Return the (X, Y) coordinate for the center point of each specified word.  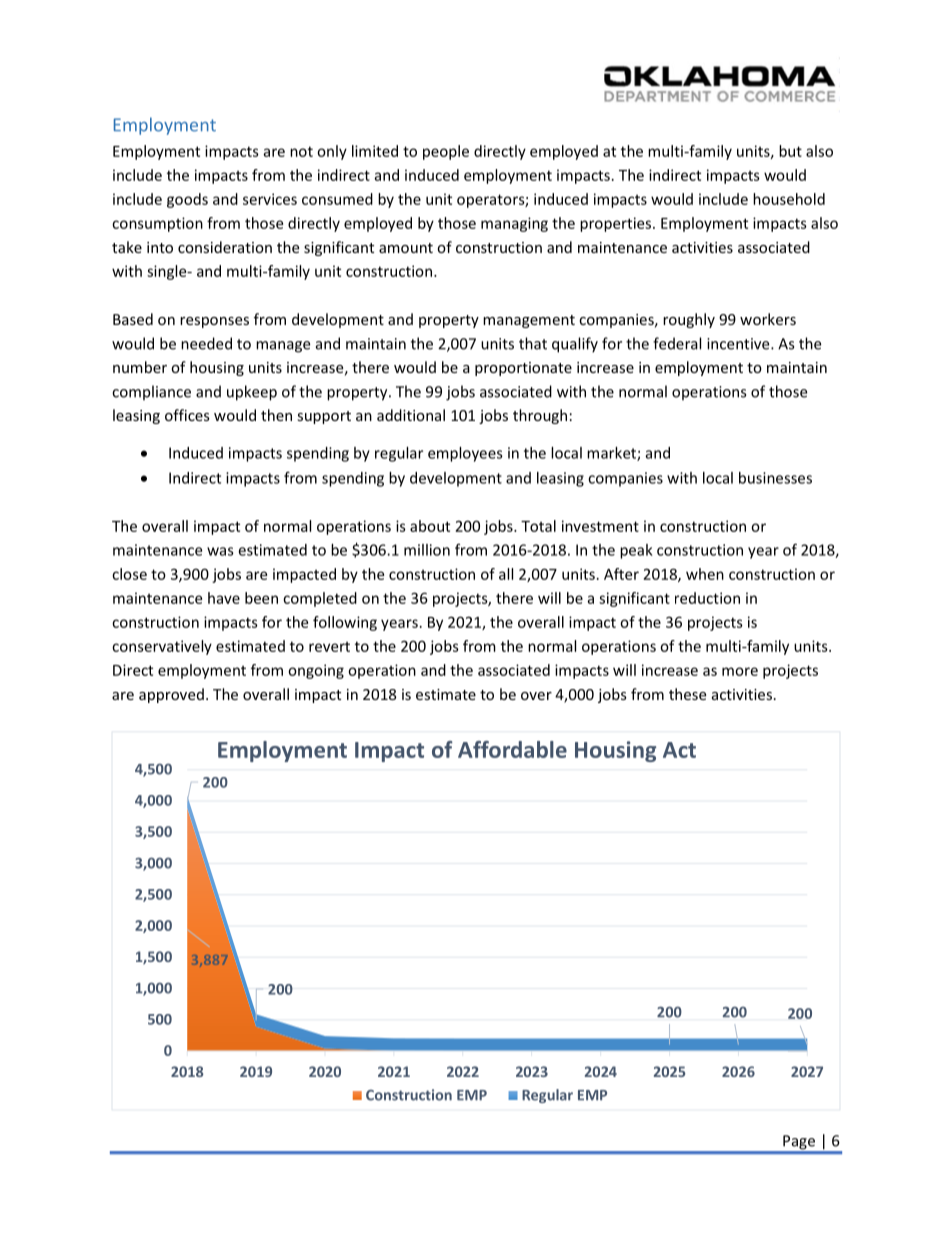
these (687, 694)
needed (206, 343)
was (220, 551)
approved (171, 695)
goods (187, 200)
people (446, 152)
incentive (739, 344)
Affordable (512, 749)
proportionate (523, 369)
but (790, 151)
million (427, 550)
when (705, 574)
